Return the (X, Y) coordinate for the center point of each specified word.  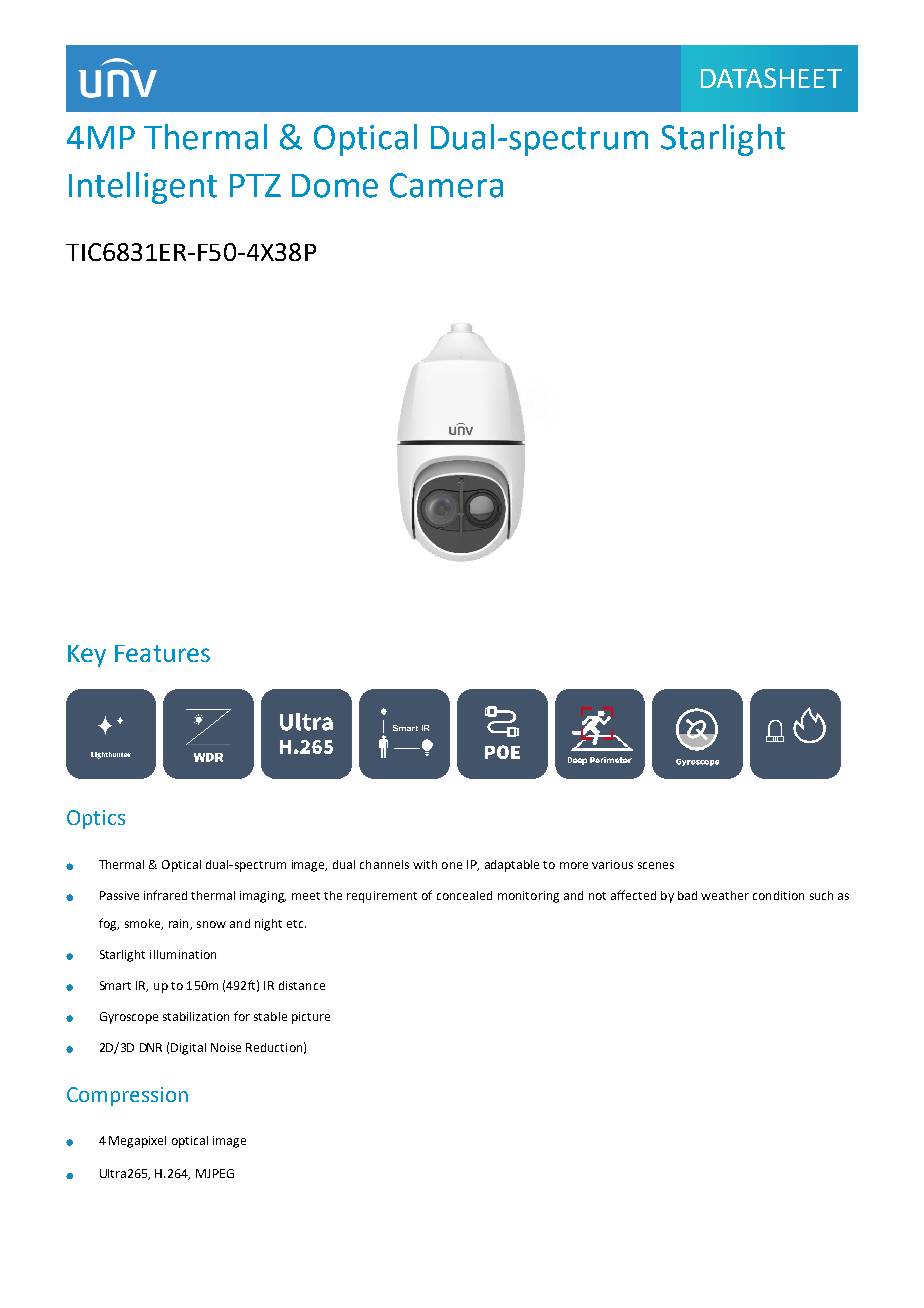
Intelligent (143, 188)
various (612, 864)
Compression (127, 1096)
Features (162, 653)
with (425, 864)
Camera (446, 185)
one (452, 865)
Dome (335, 186)
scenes (656, 865)
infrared (165, 895)
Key (87, 656)
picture (311, 1018)
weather (725, 895)
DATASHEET (771, 78)
